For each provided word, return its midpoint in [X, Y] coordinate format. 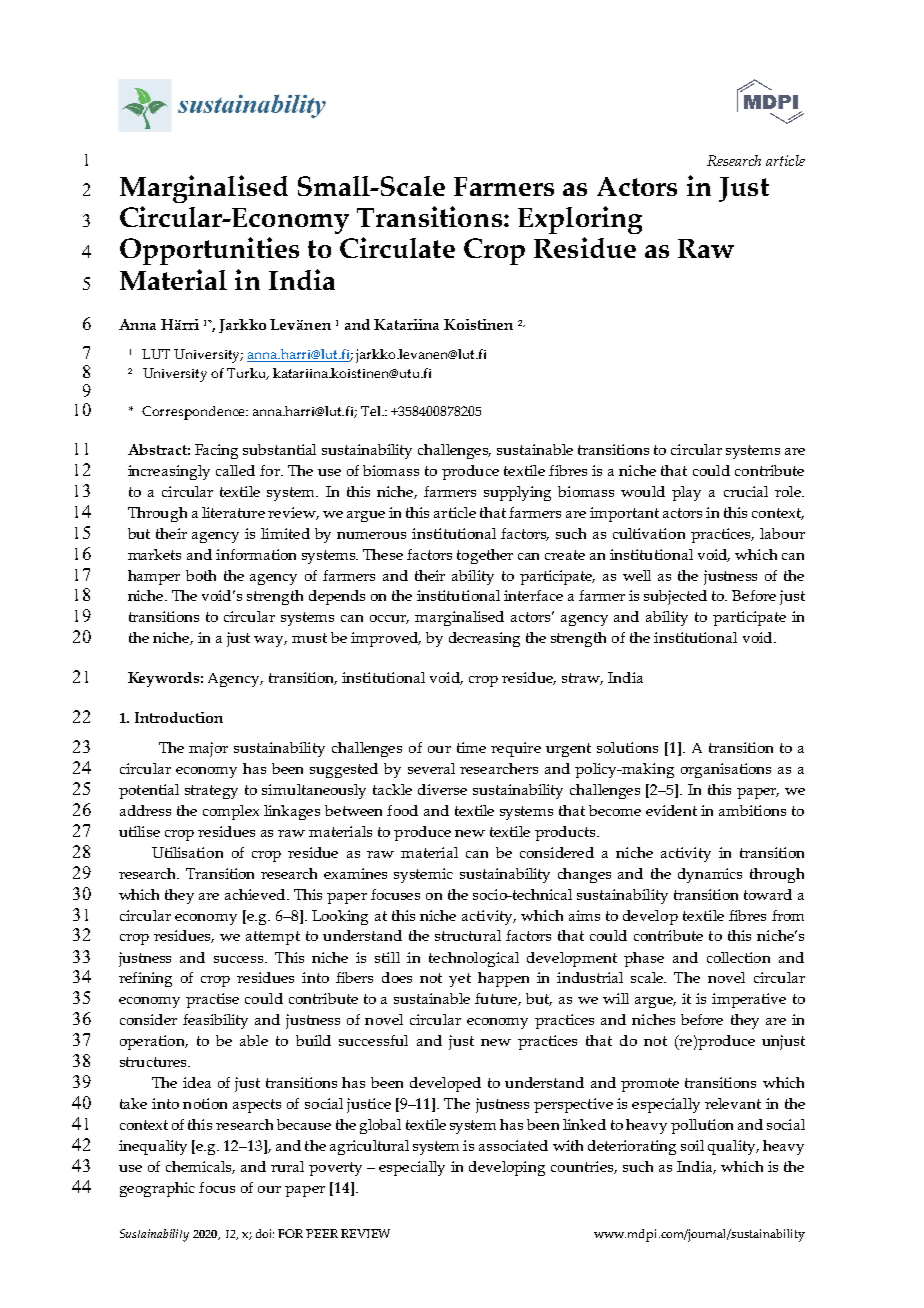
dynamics [710, 875]
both [201, 575]
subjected [675, 597]
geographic [157, 1189]
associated [513, 1145]
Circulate [397, 247]
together [485, 556]
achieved [256, 894]
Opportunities [209, 251]
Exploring [580, 220]
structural [468, 935]
